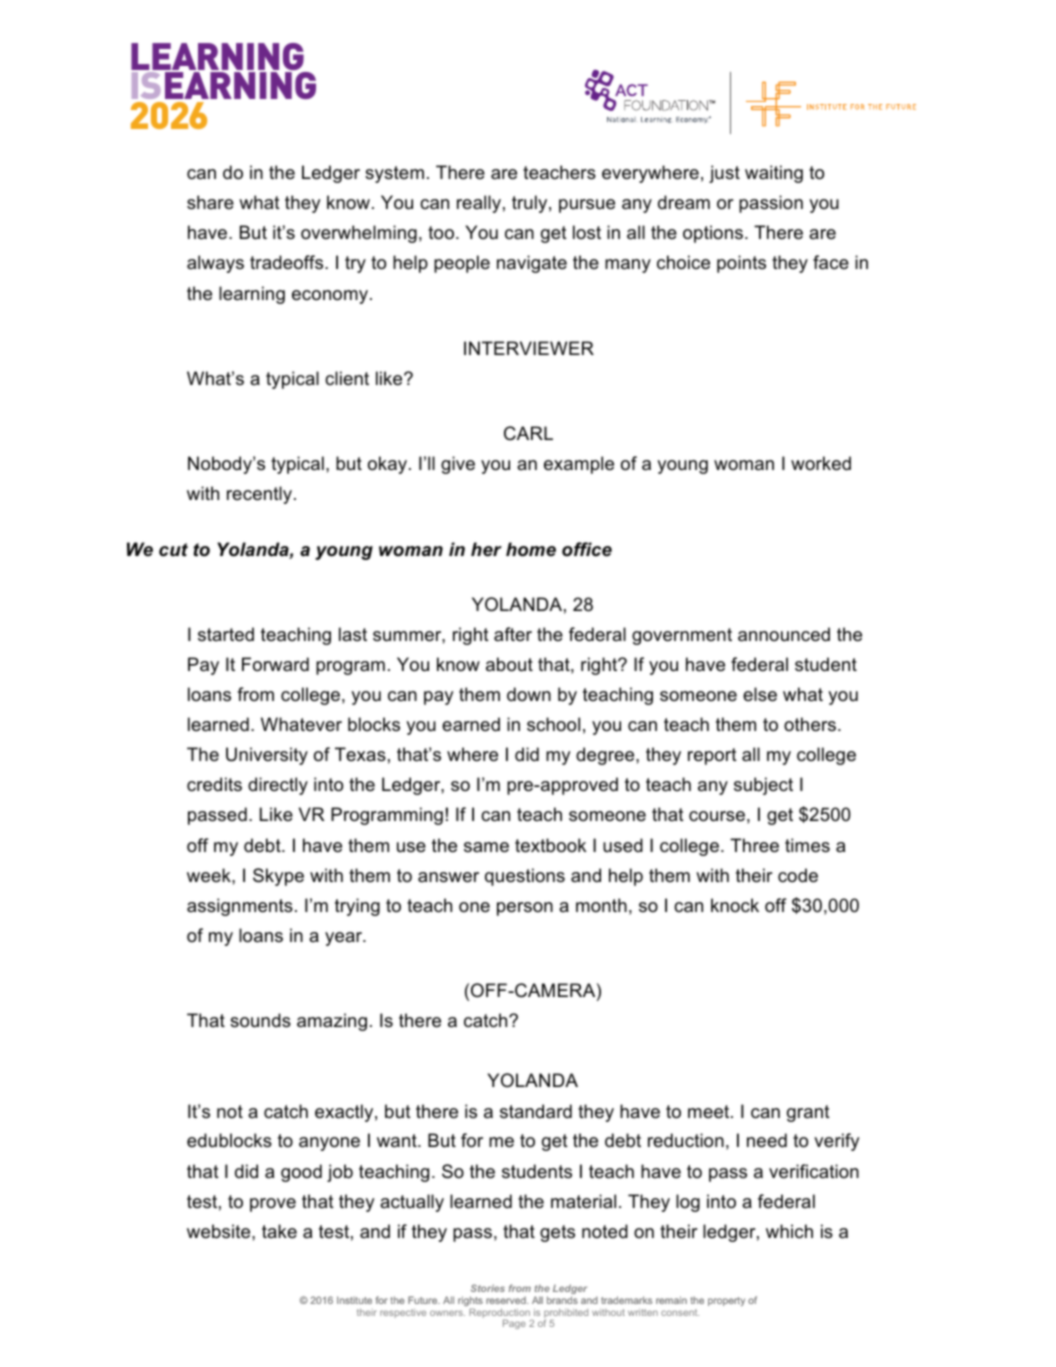 Image resolution: width=1056 pixels, height=1367 pixels. Describe the element at coordinates (210, 202) in the image. I see `share` at that location.
